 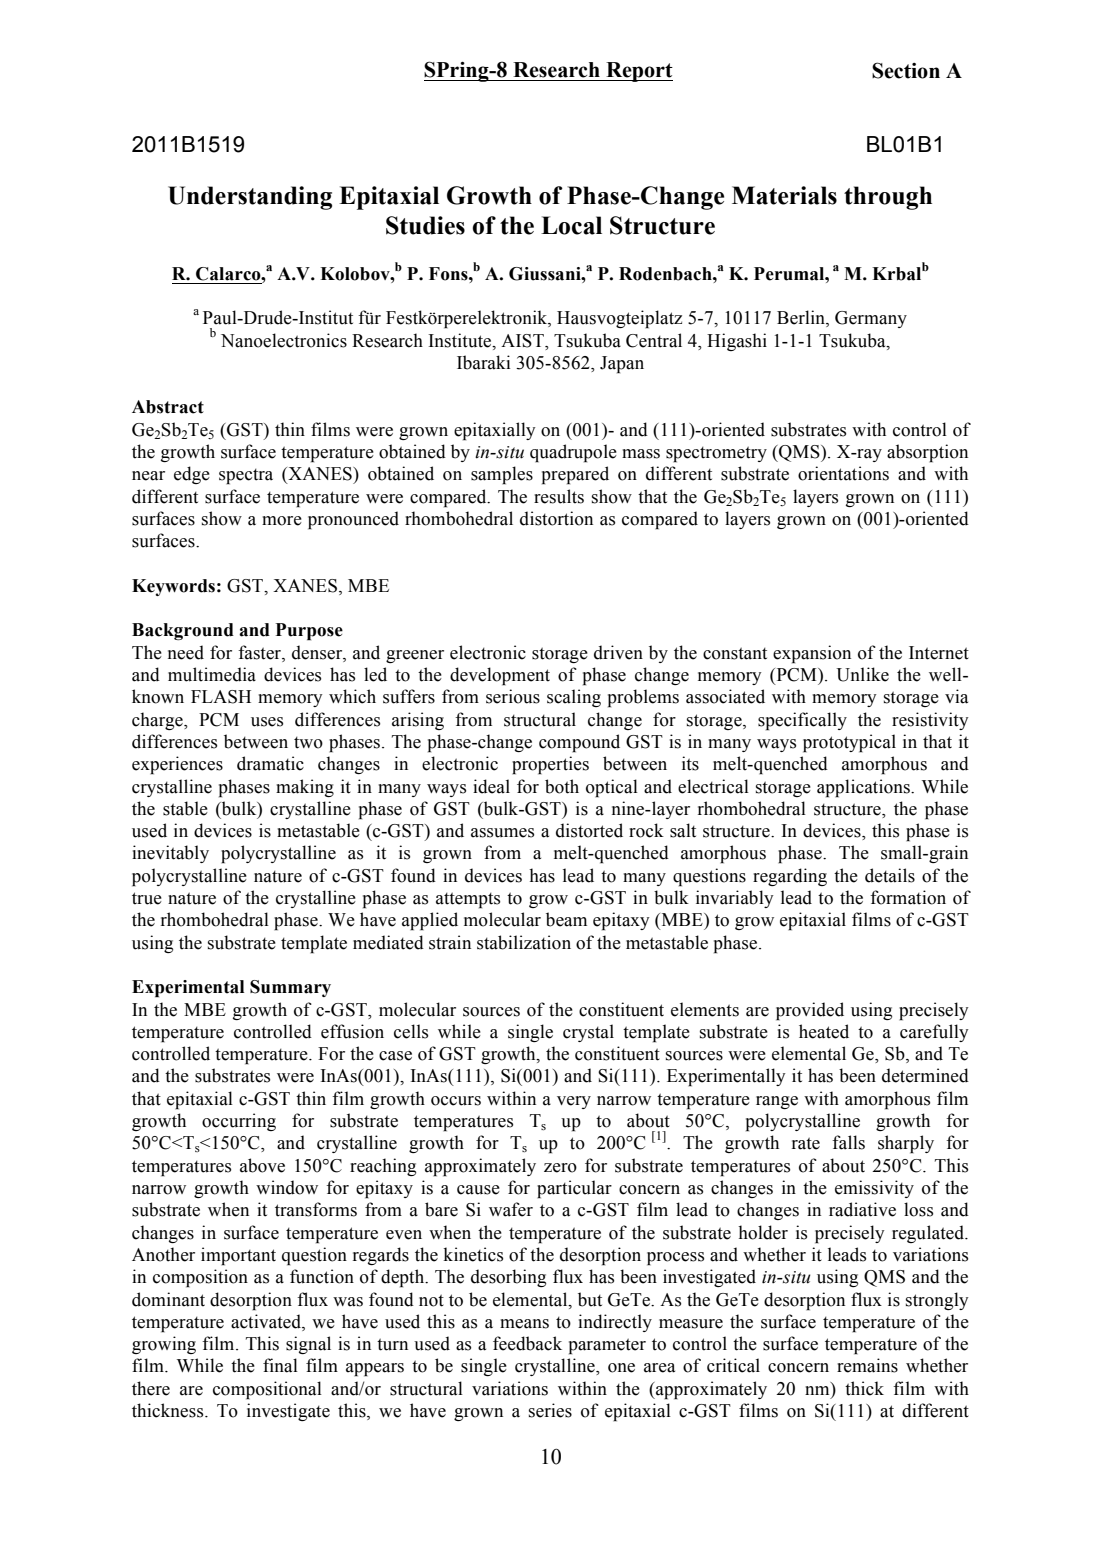 I want to click on formation, so click(x=908, y=897).
